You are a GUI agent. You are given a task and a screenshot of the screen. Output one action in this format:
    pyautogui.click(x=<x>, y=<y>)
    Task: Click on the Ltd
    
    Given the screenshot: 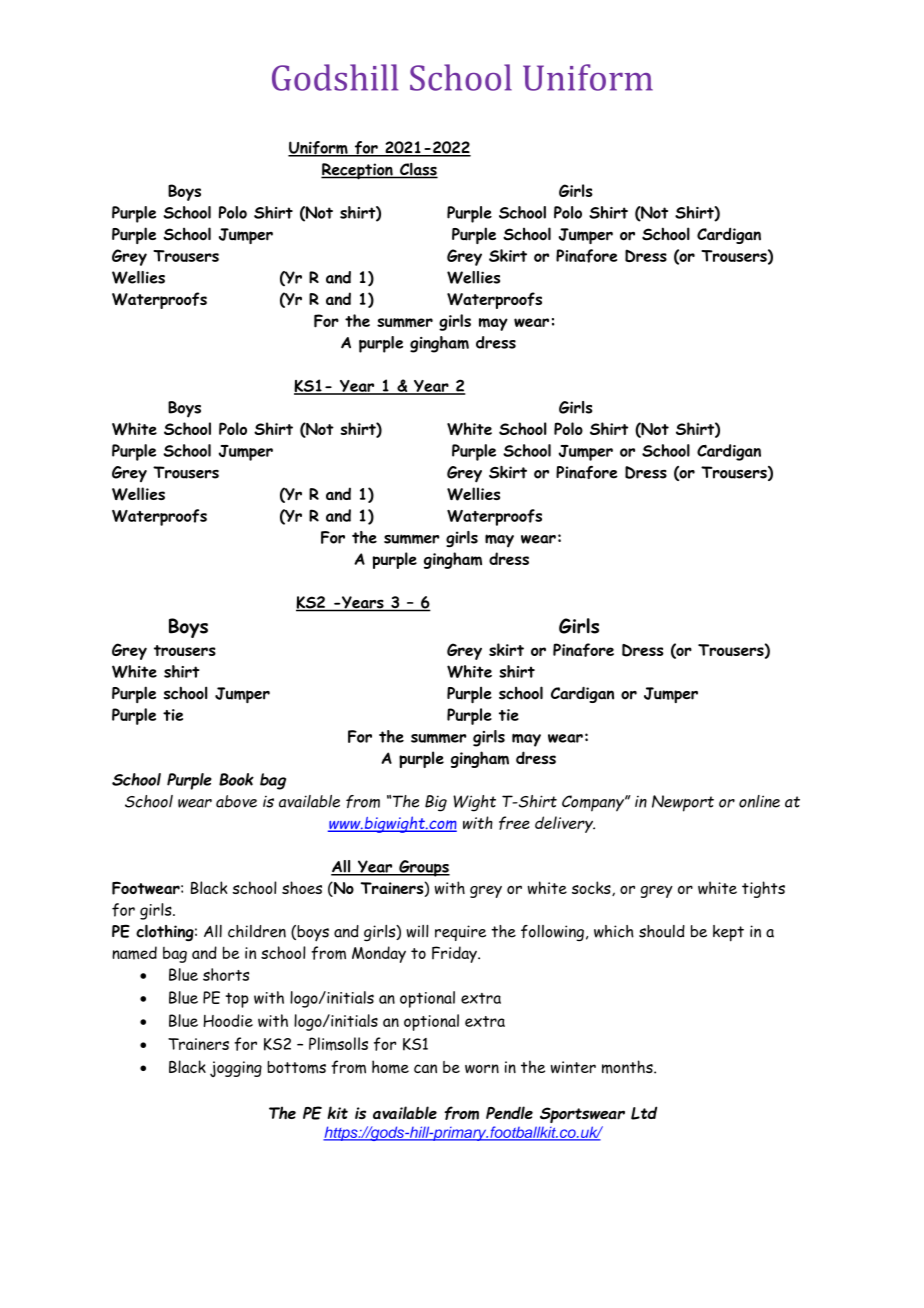 What is the action you would take?
    pyautogui.click(x=644, y=1113)
